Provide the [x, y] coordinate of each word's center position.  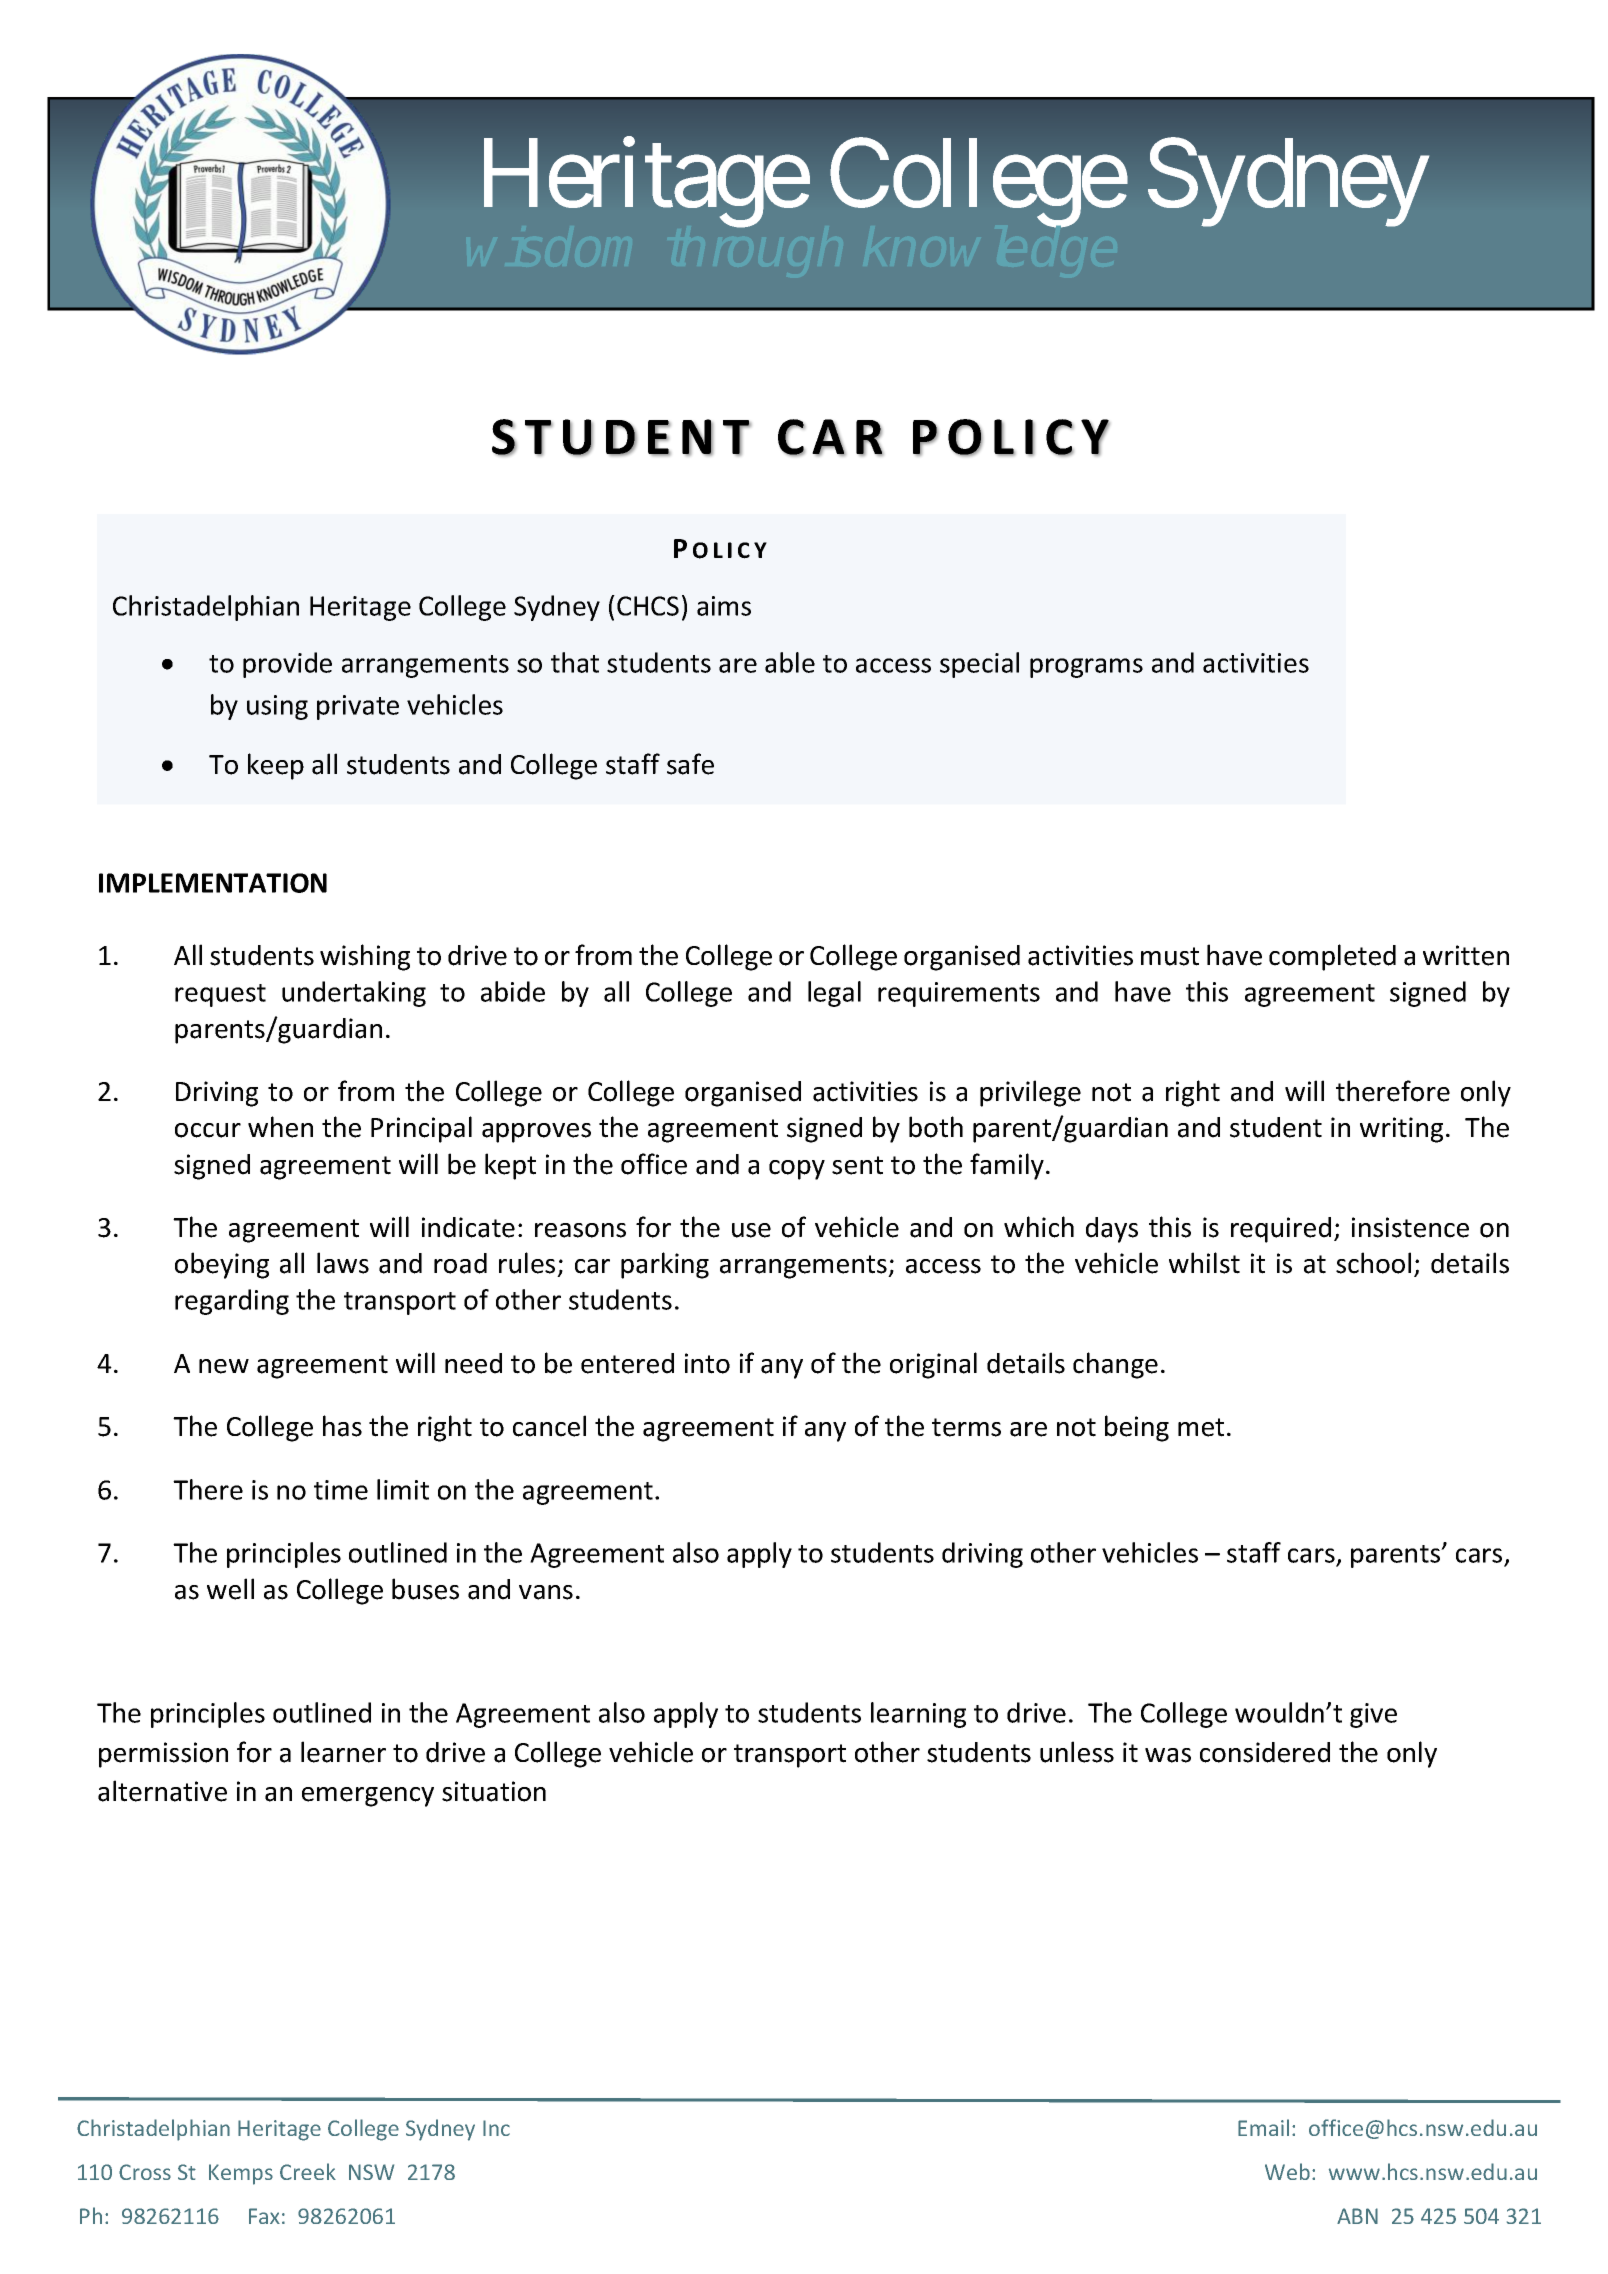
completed [1332, 957]
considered [1265, 1752]
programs [1086, 668]
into [707, 1363]
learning [918, 1715]
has [342, 1426]
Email [1263, 2127]
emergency [368, 1797]
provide [287, 665]
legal [834, 994]
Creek [308, 2171]
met [1201, 1427]
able [790, 662]
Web [1287, 2171]
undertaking [354, 994]
